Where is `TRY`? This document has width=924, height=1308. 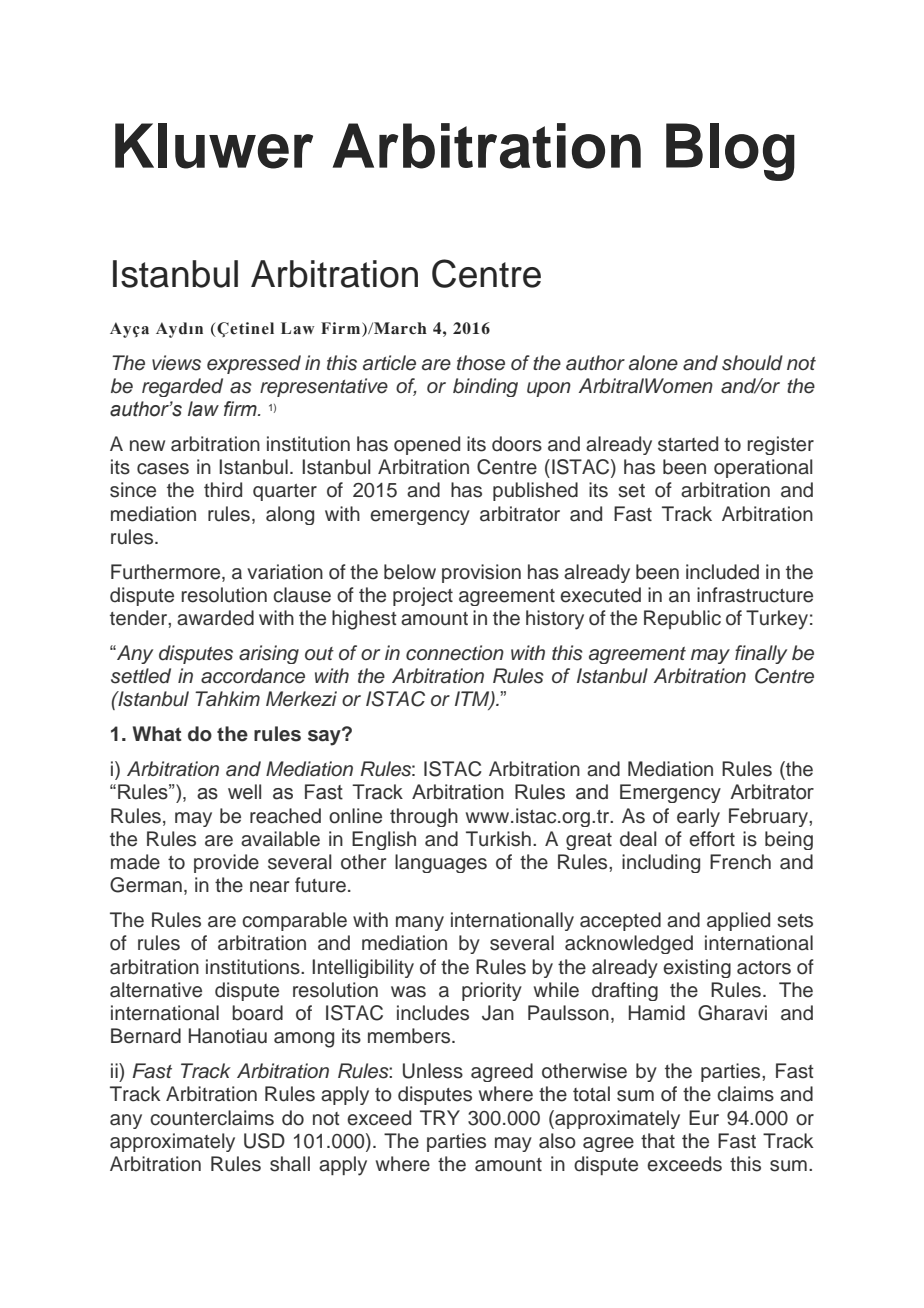 TRY is located at coordinates (440, 1117).
